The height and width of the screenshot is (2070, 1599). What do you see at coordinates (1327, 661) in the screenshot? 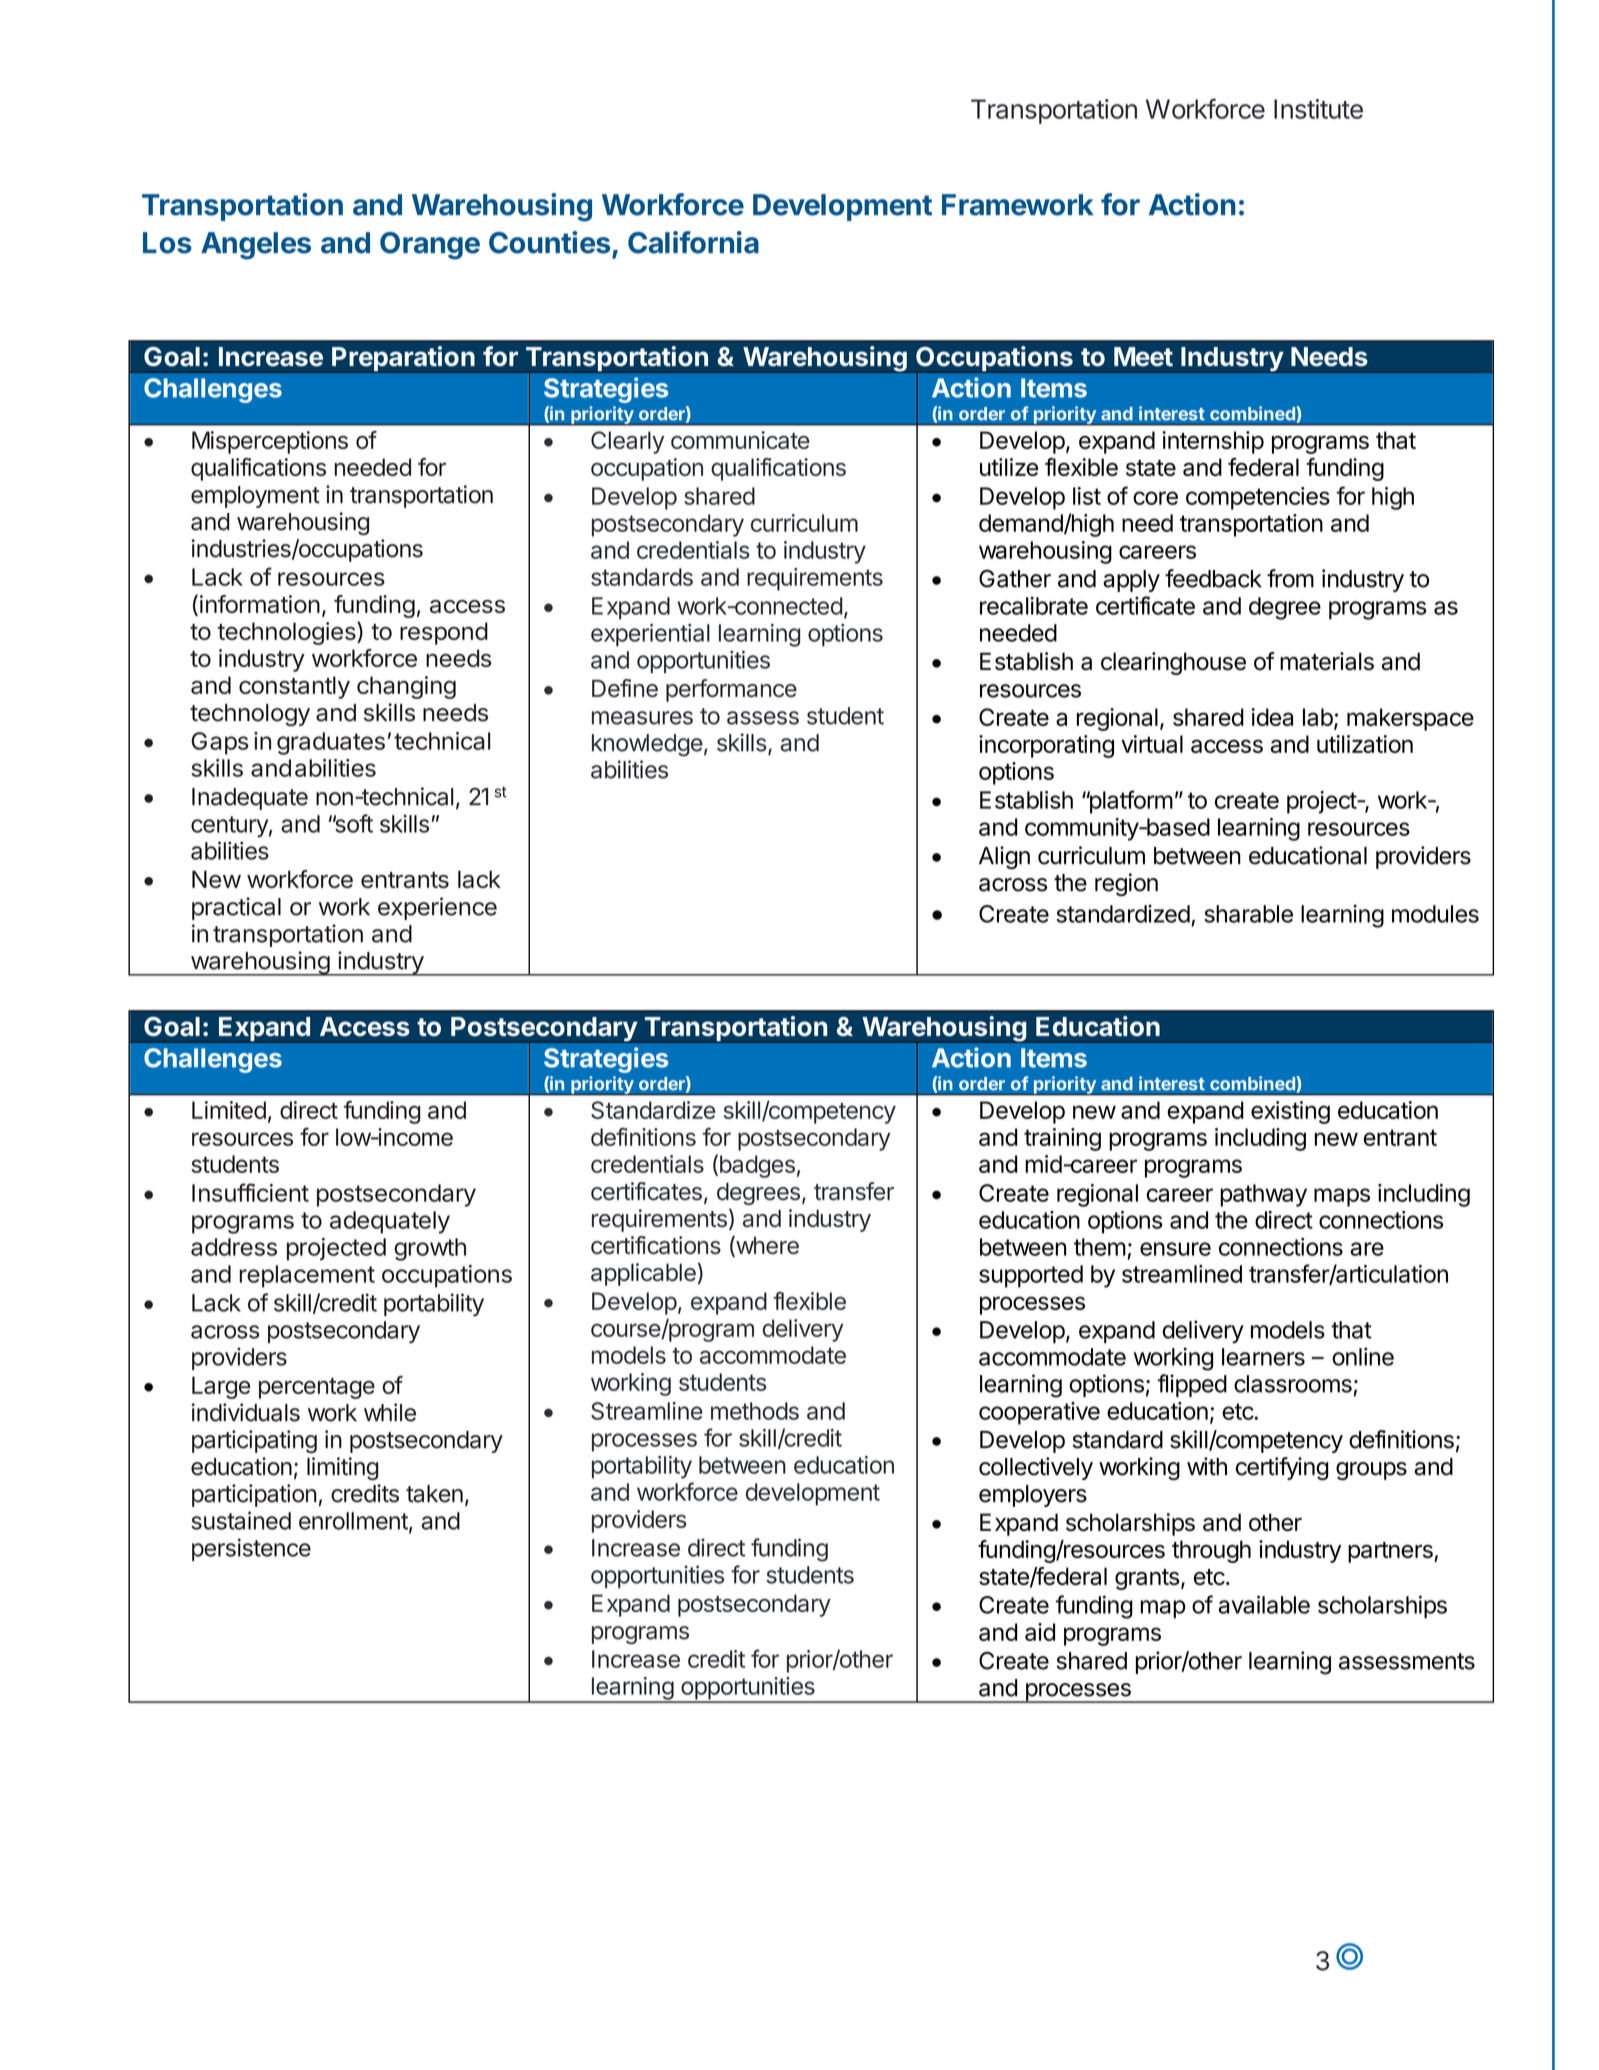
I see `materials` at bounding box center [1327, 661].
